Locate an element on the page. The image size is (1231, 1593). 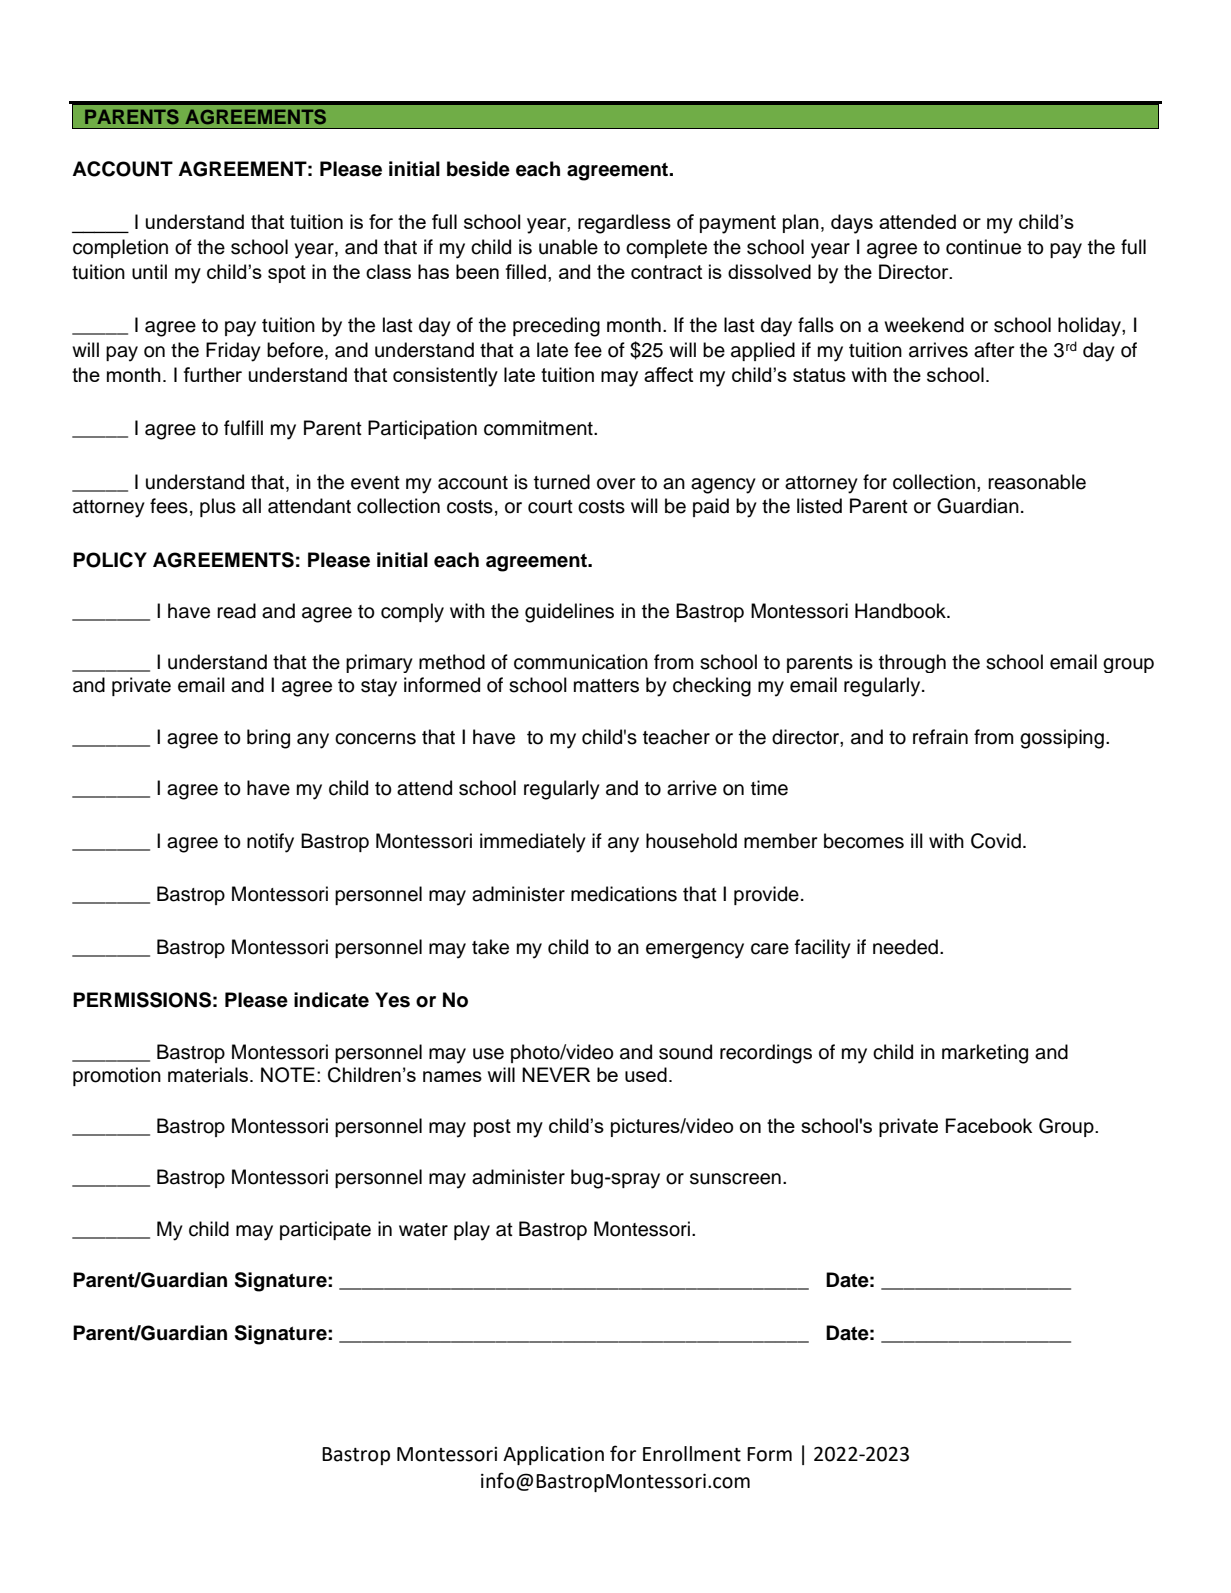
Application is located at coordinates (553, 1455).
